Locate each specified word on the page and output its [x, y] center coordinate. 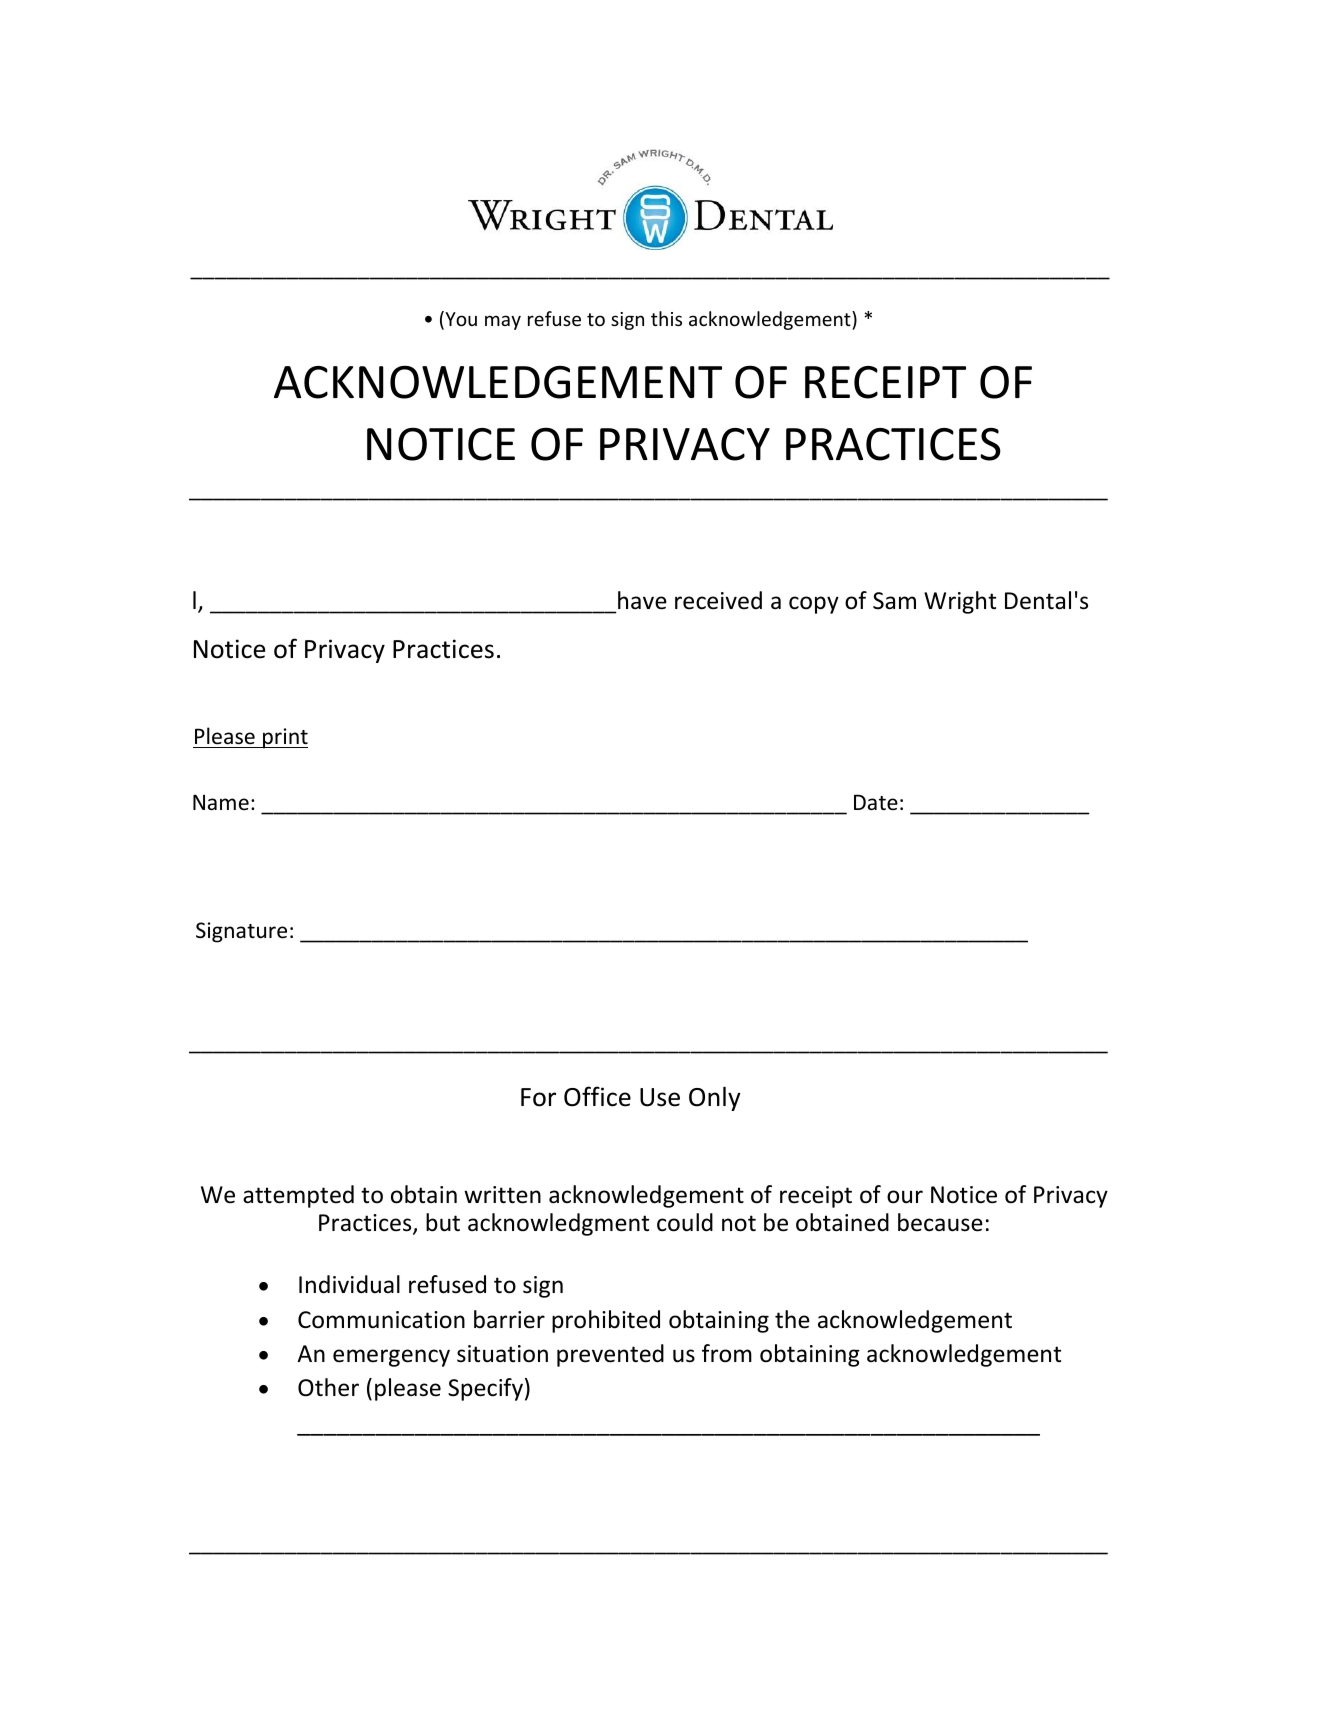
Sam [894, 601]
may [503, 322]
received [718, 600]
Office [597, 1096]
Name [221, 802]
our [905, 1197]
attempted [298, 1196]
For [538, 1097]
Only [715, 1098]
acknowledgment [558, 1224]
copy [814, 605]
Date [876, 802]
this [666, 318]
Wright [960, 602]
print [284, 738]
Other [328, 1387]
